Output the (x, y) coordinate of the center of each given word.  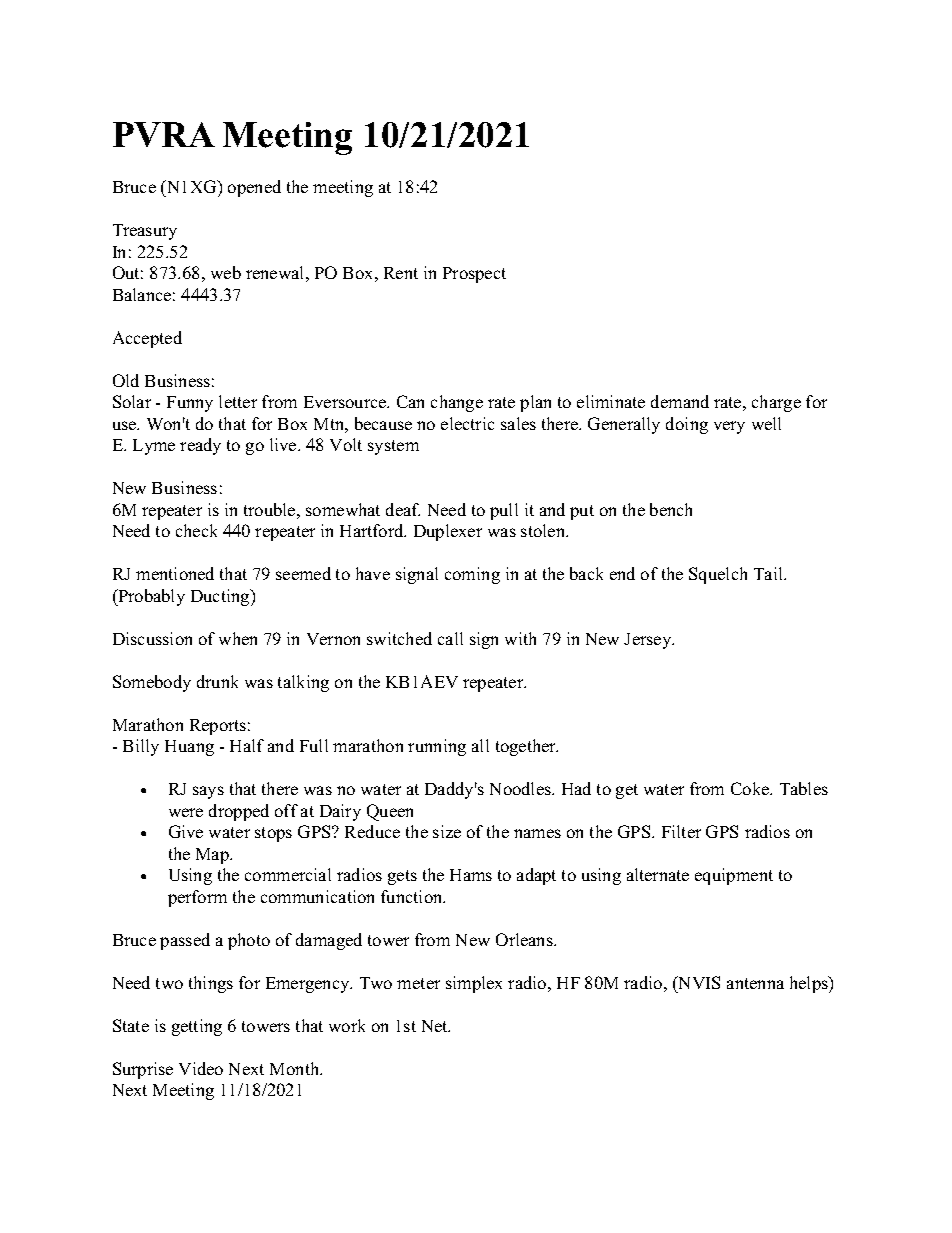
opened (254, 188)
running (437, 747)
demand (680, 401)
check (196, 530)
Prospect (474, 275)
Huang (189, 748)
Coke (751, 788)
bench (671, 509)
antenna (755, 983)
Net (436, 1026)
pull (504, 511)
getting (197, 1027)
